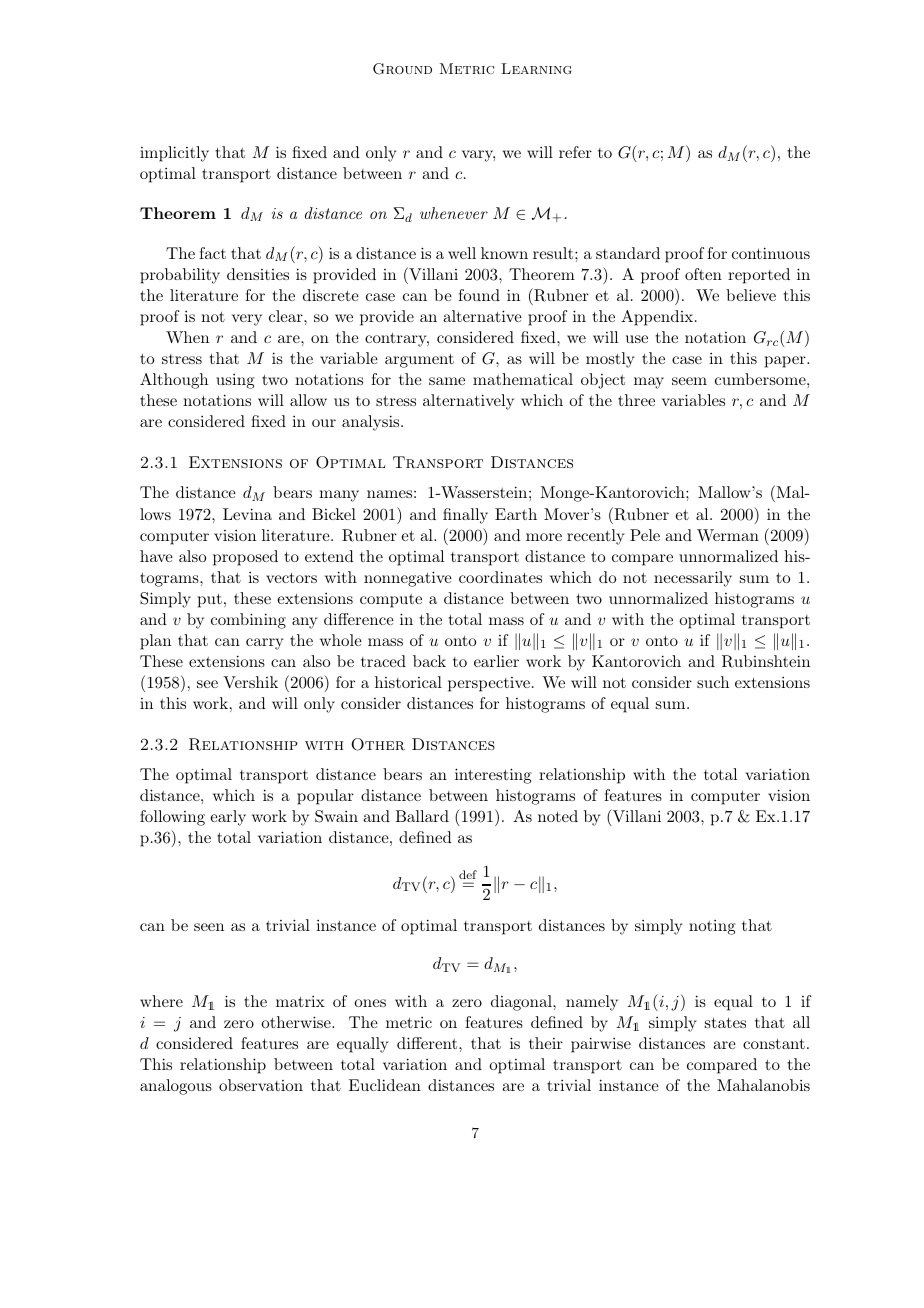 The width and height of the screenshot is (924, 1308). I want to click on implicitly, so click(174, 154).
